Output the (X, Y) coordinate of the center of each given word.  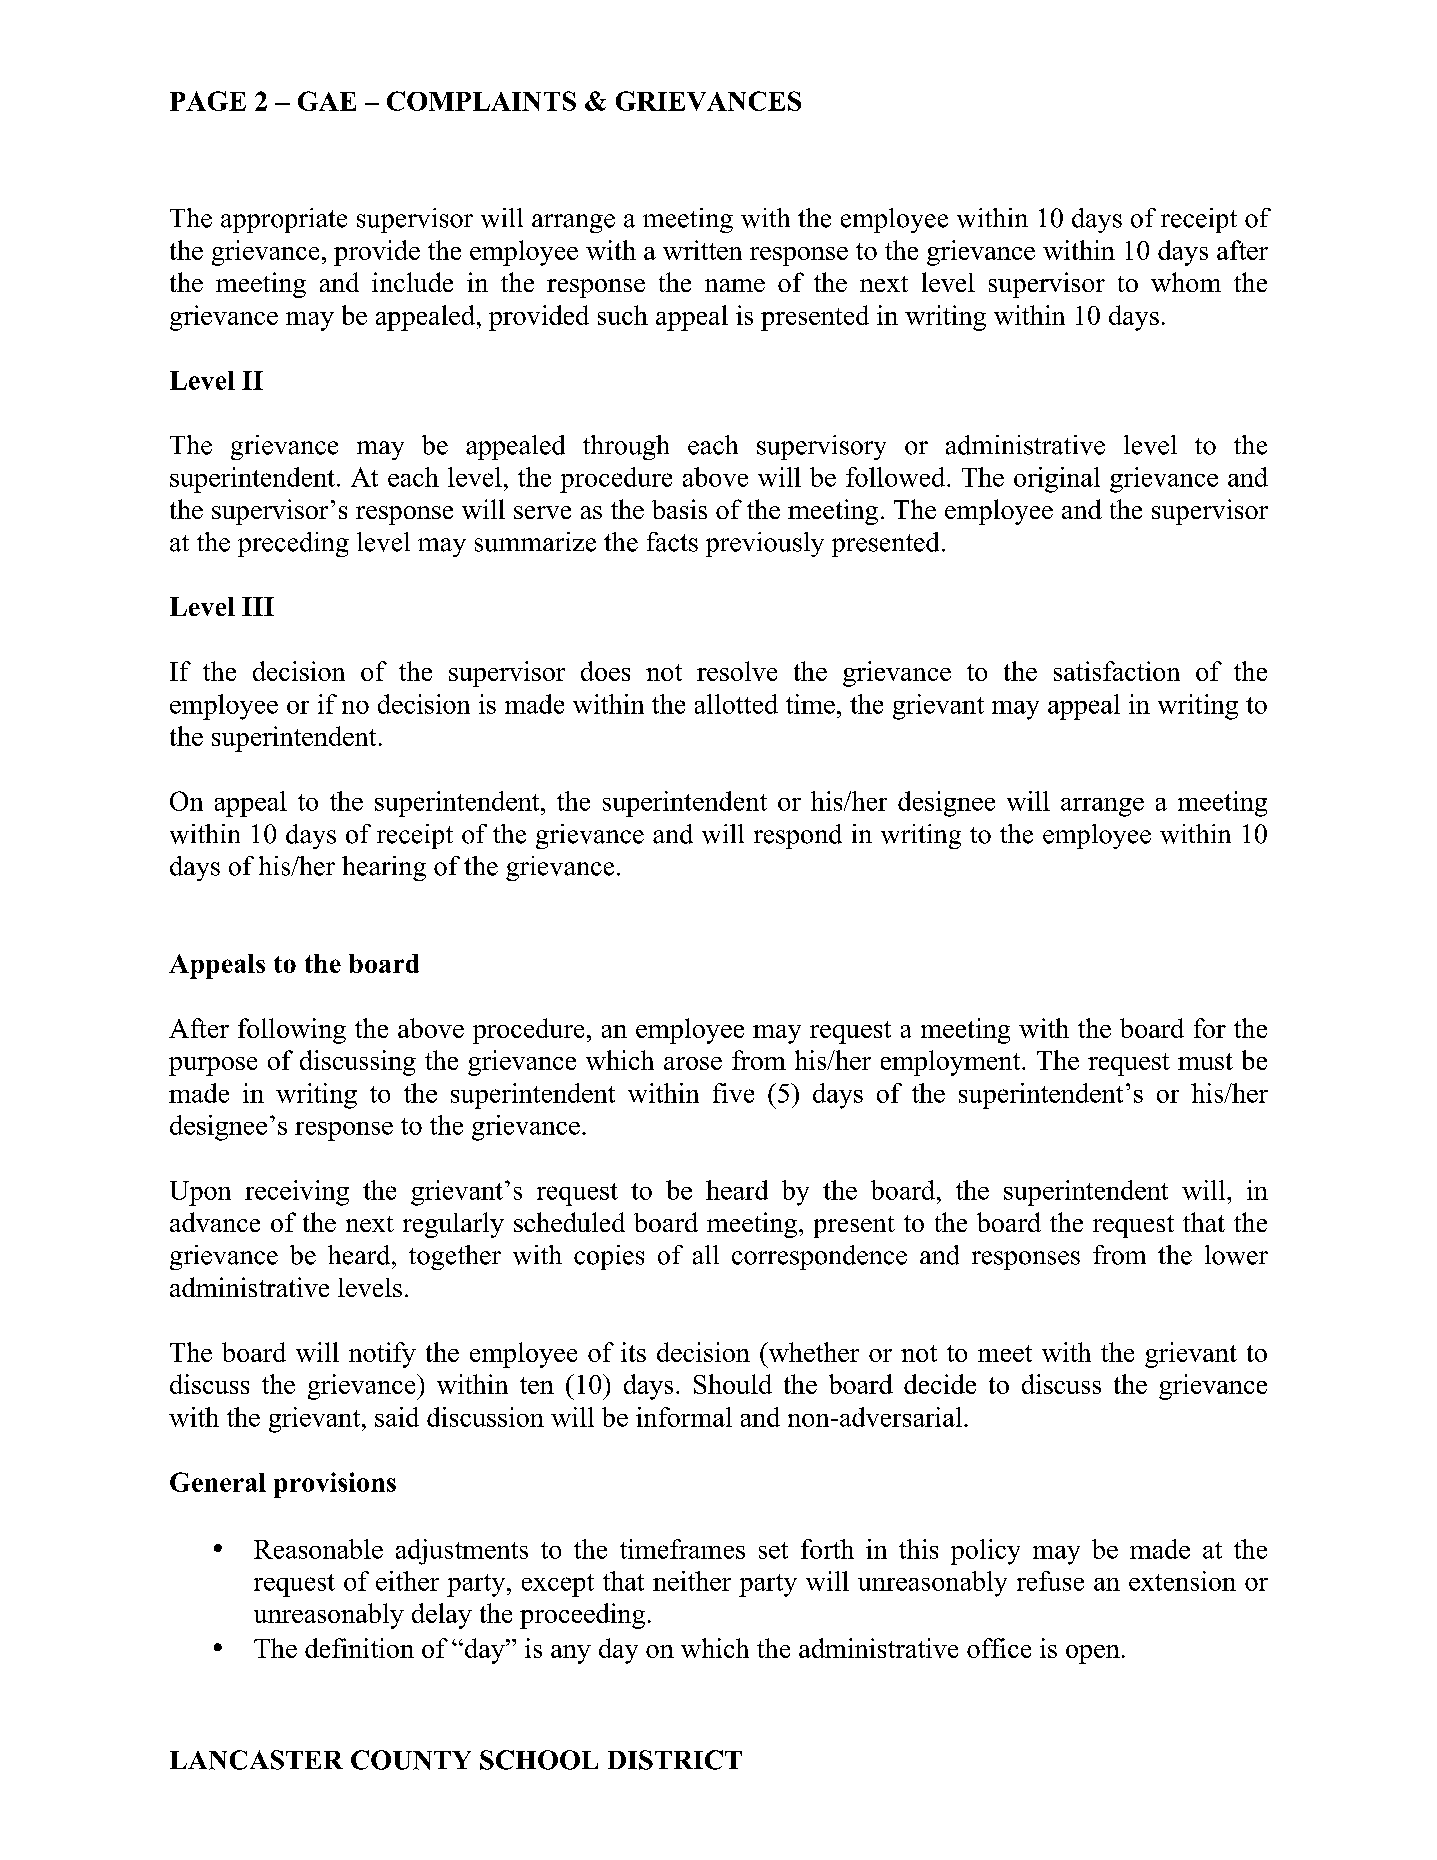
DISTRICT (675, 1760)
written (702, 250)
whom (1186, 282)
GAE (327, 101)
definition (359, 1648)
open (1093, 1654)
